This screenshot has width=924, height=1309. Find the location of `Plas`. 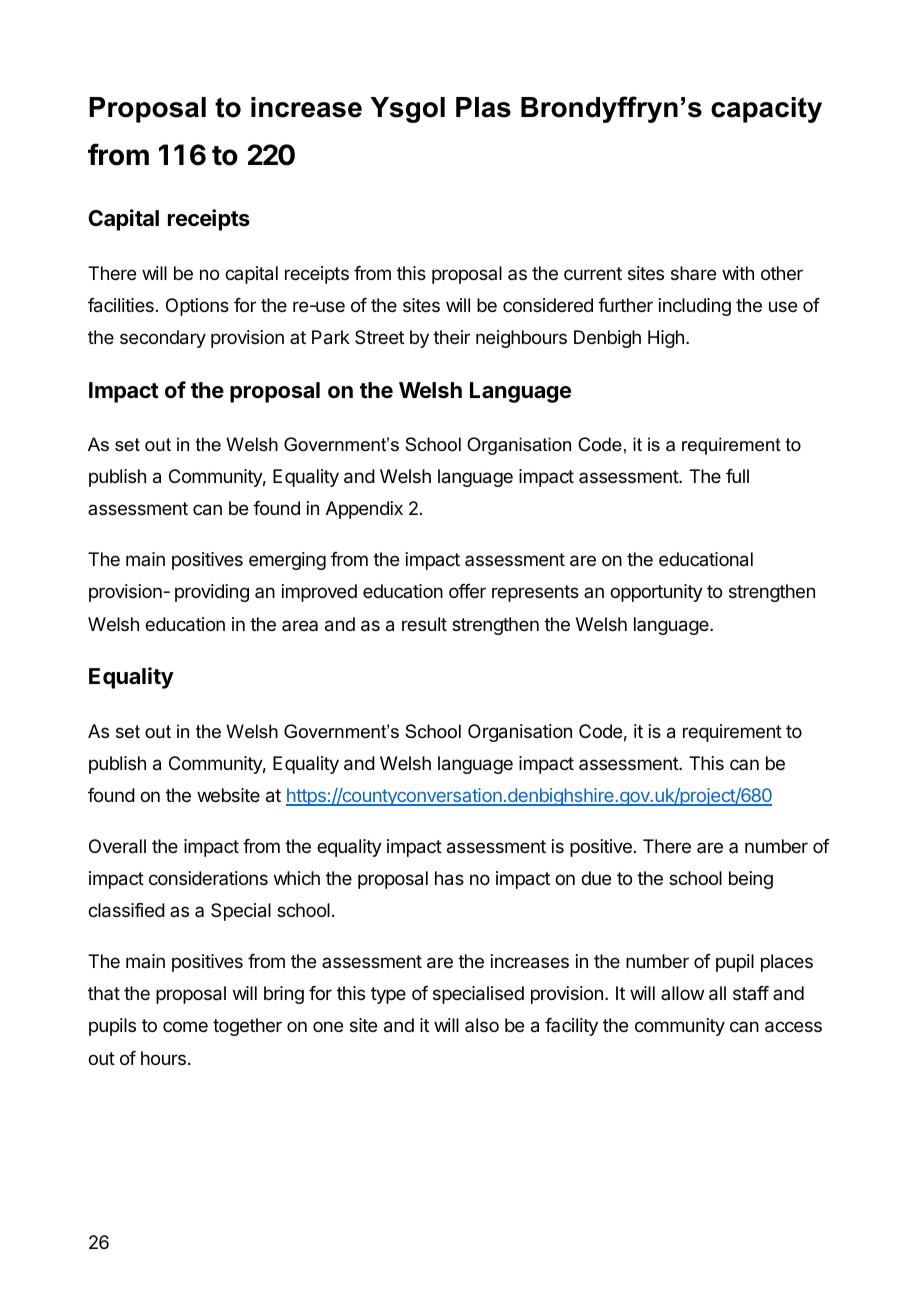

Plas is located at coordinates (483, 107).
